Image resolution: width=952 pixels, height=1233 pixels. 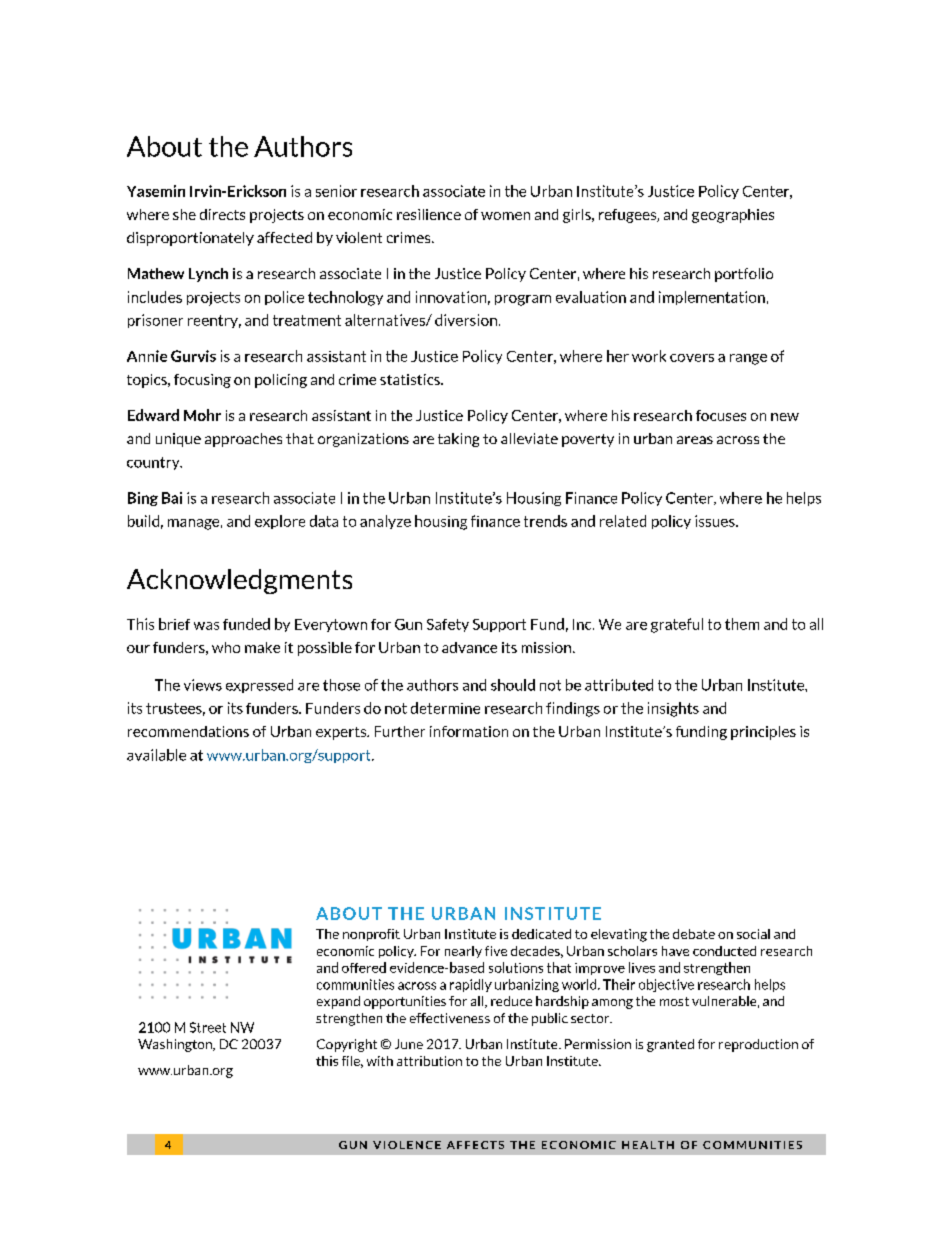 What do you see at coordinates (670, 1045) in the image?
I see `granted` at bounding box center [670, 1045].
